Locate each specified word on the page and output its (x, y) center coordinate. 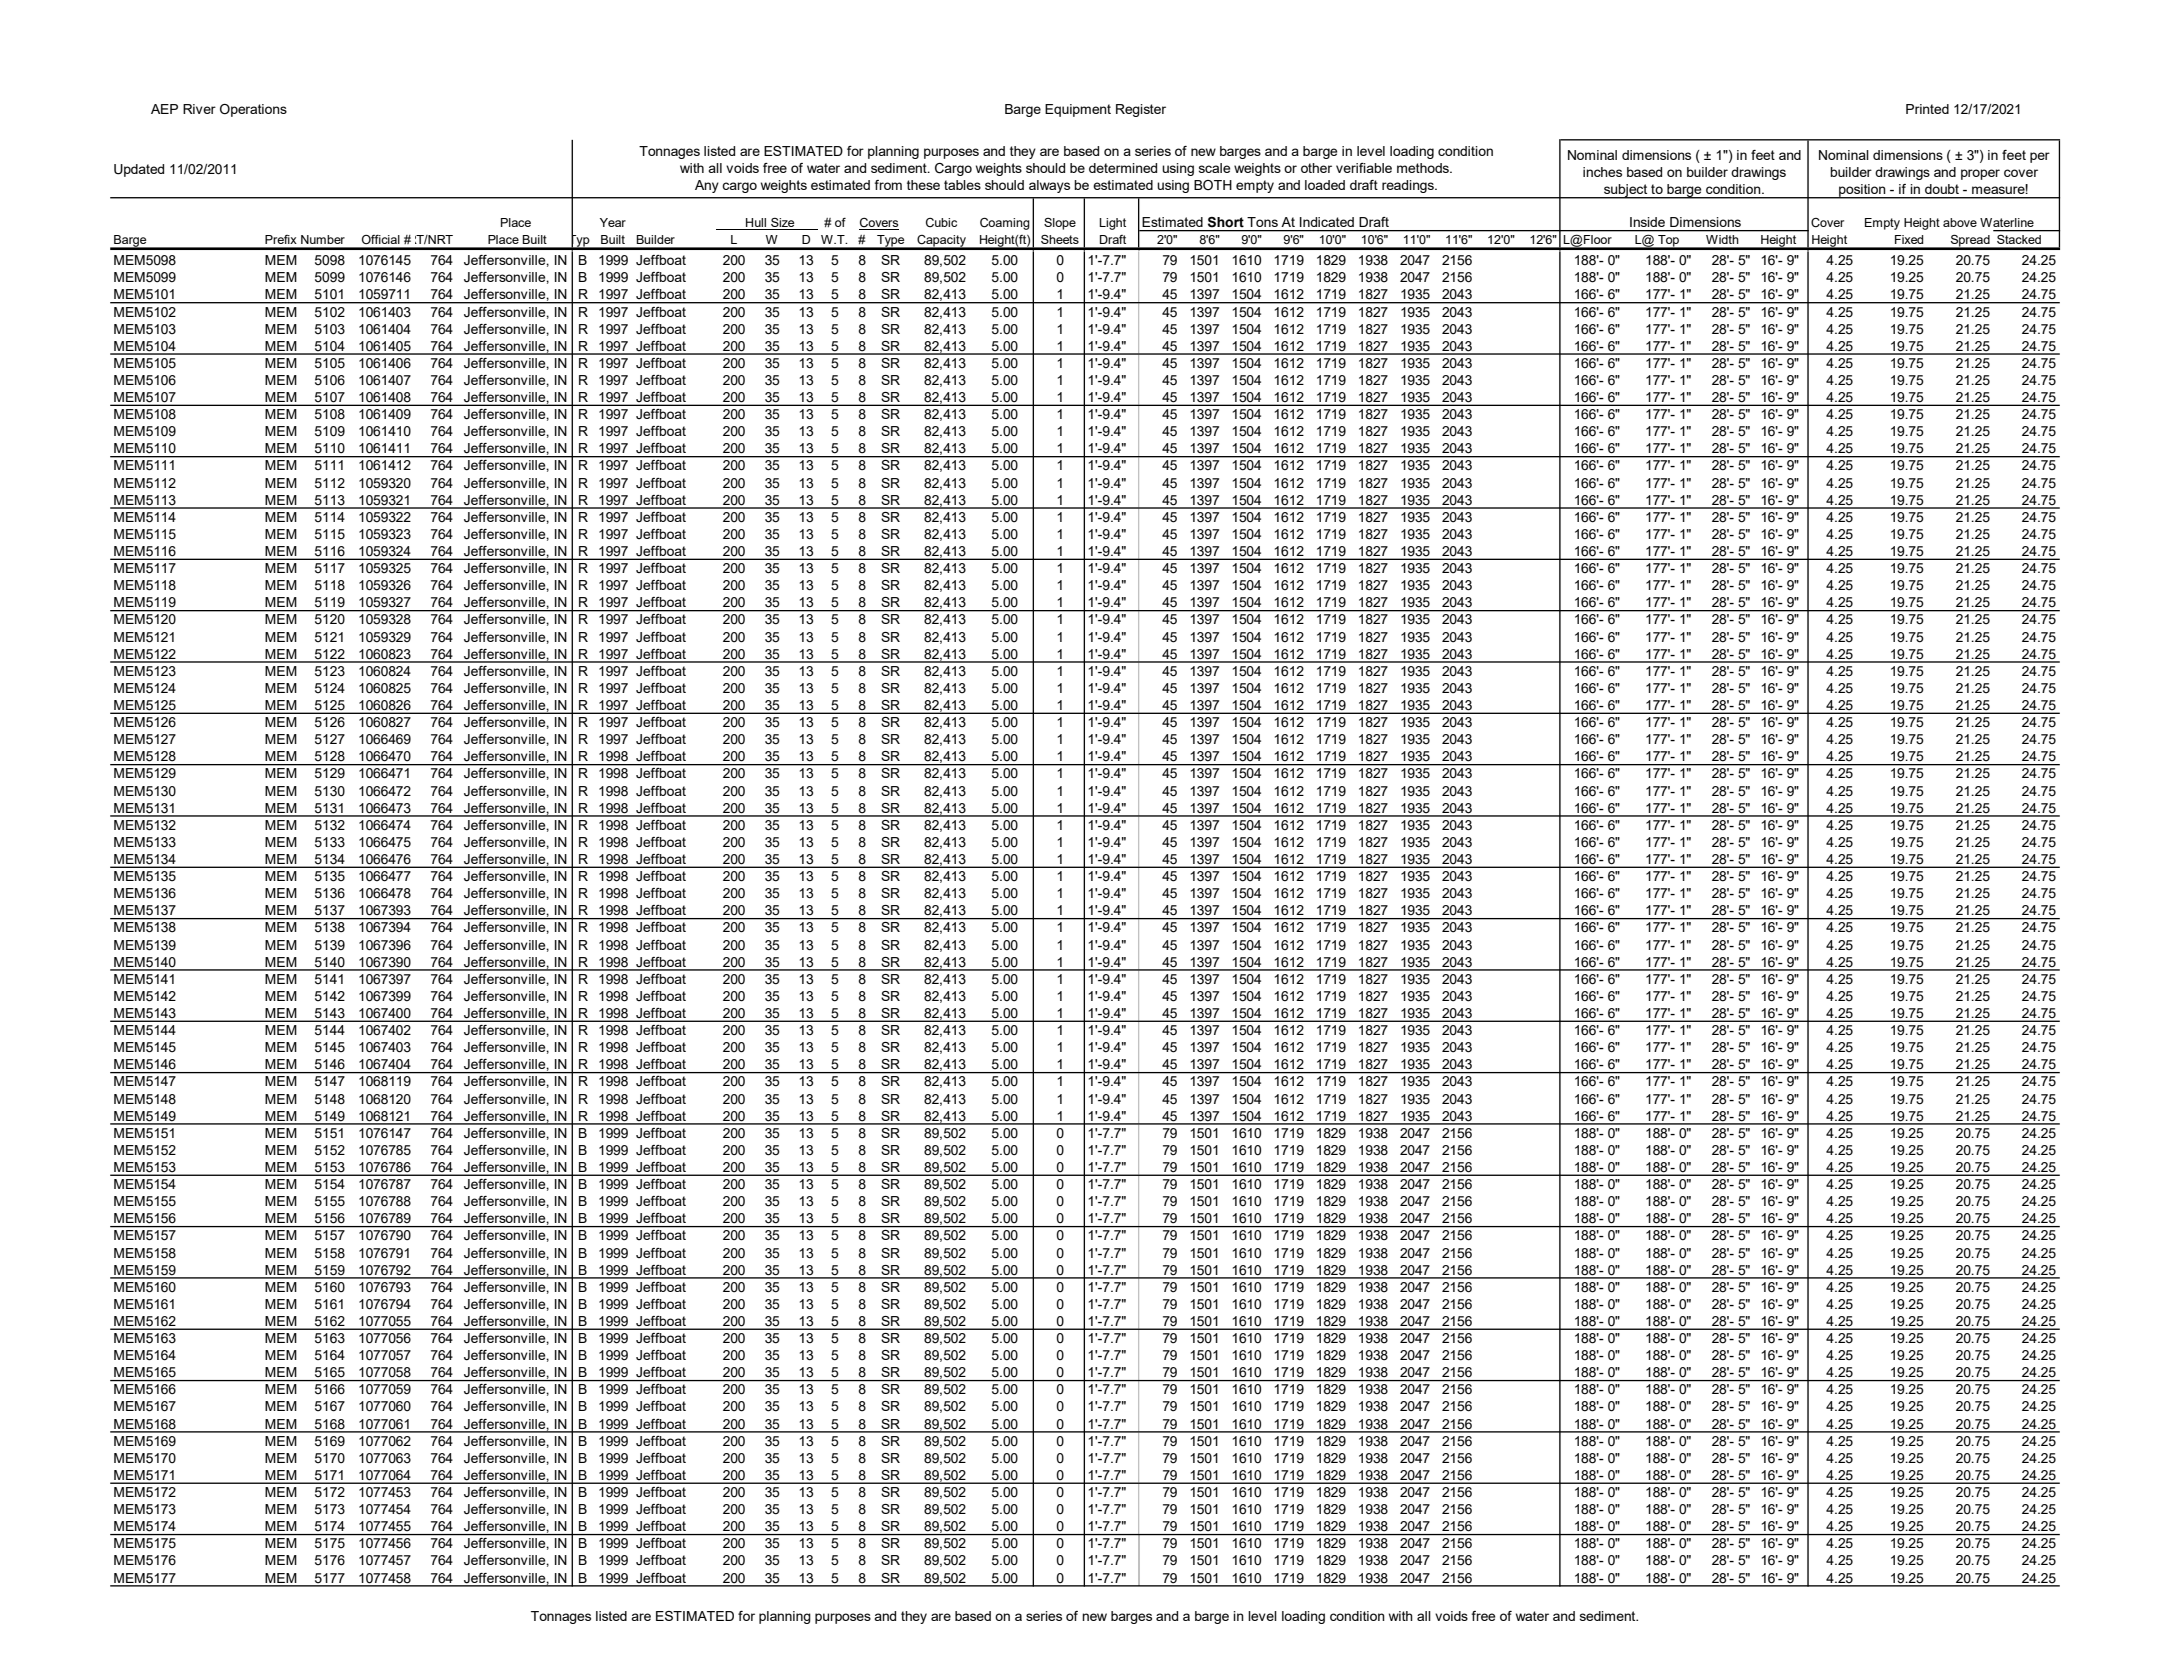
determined (1123, 168)
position (1862, 191)
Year (613, 222)
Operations (253, 110)
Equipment (1078, 110)
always (1049, 186)
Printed (1927, 109)
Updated (139, 170)
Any (707, 186)
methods (1424, 168)
